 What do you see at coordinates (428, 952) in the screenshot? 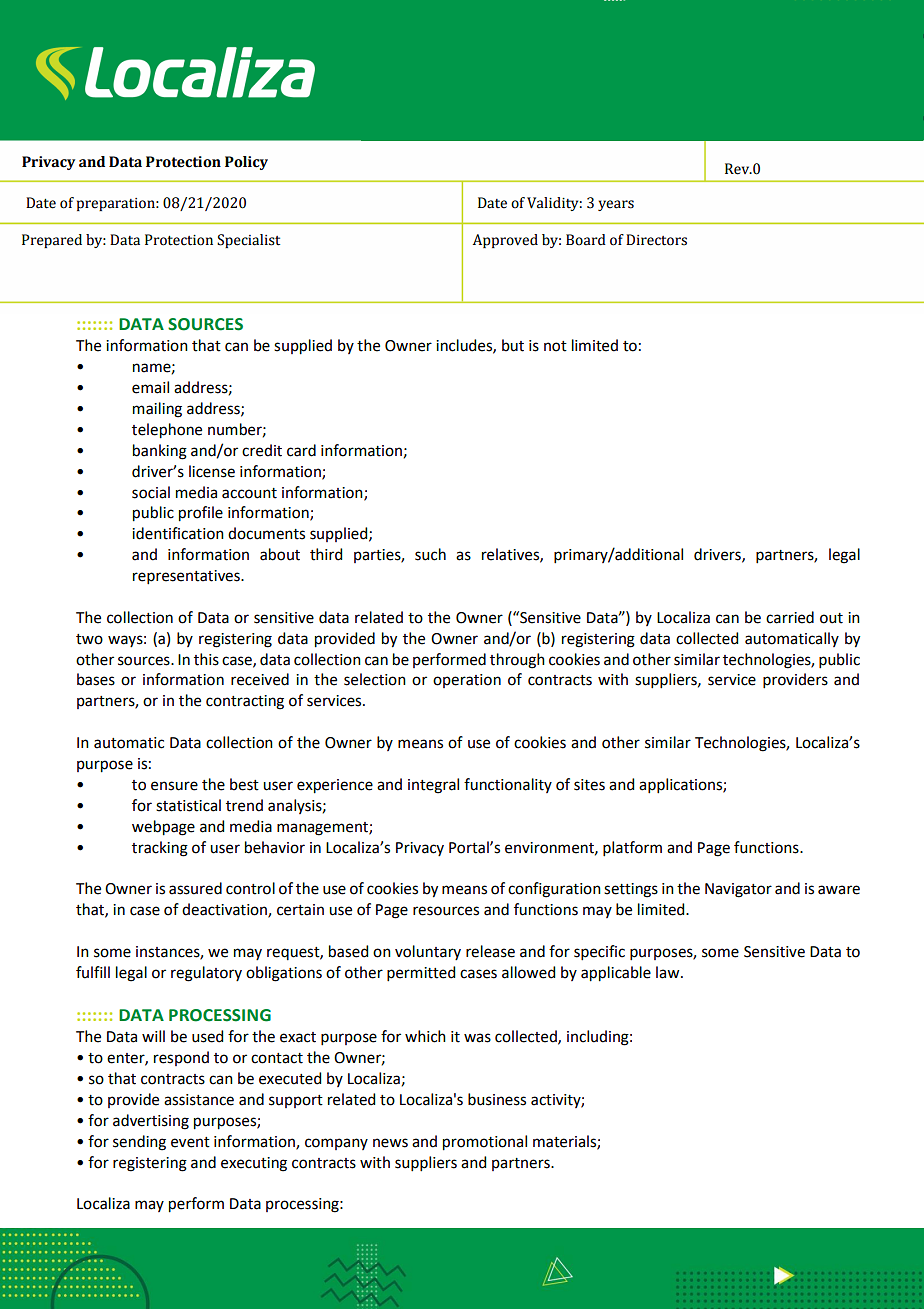
I see `voluntary` at bounding box center [428, 952].
